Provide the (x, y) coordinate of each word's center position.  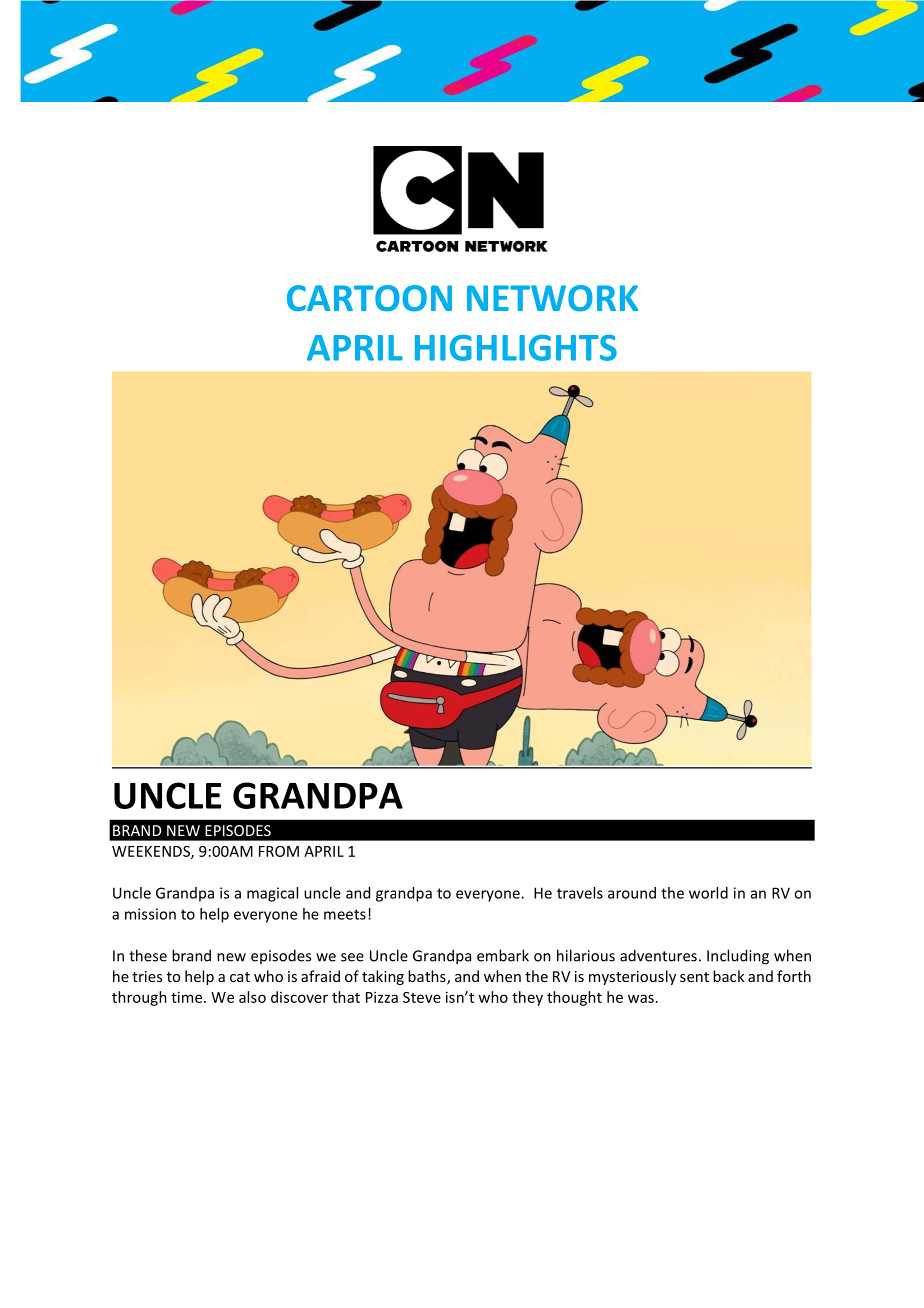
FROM (279, 851)
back (729, 976)
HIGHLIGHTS (516, 347)
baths (428, 977)
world (708, 893)
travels (580, 893)
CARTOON (369, 298)
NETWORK (552, 298)
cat (240, 977)
